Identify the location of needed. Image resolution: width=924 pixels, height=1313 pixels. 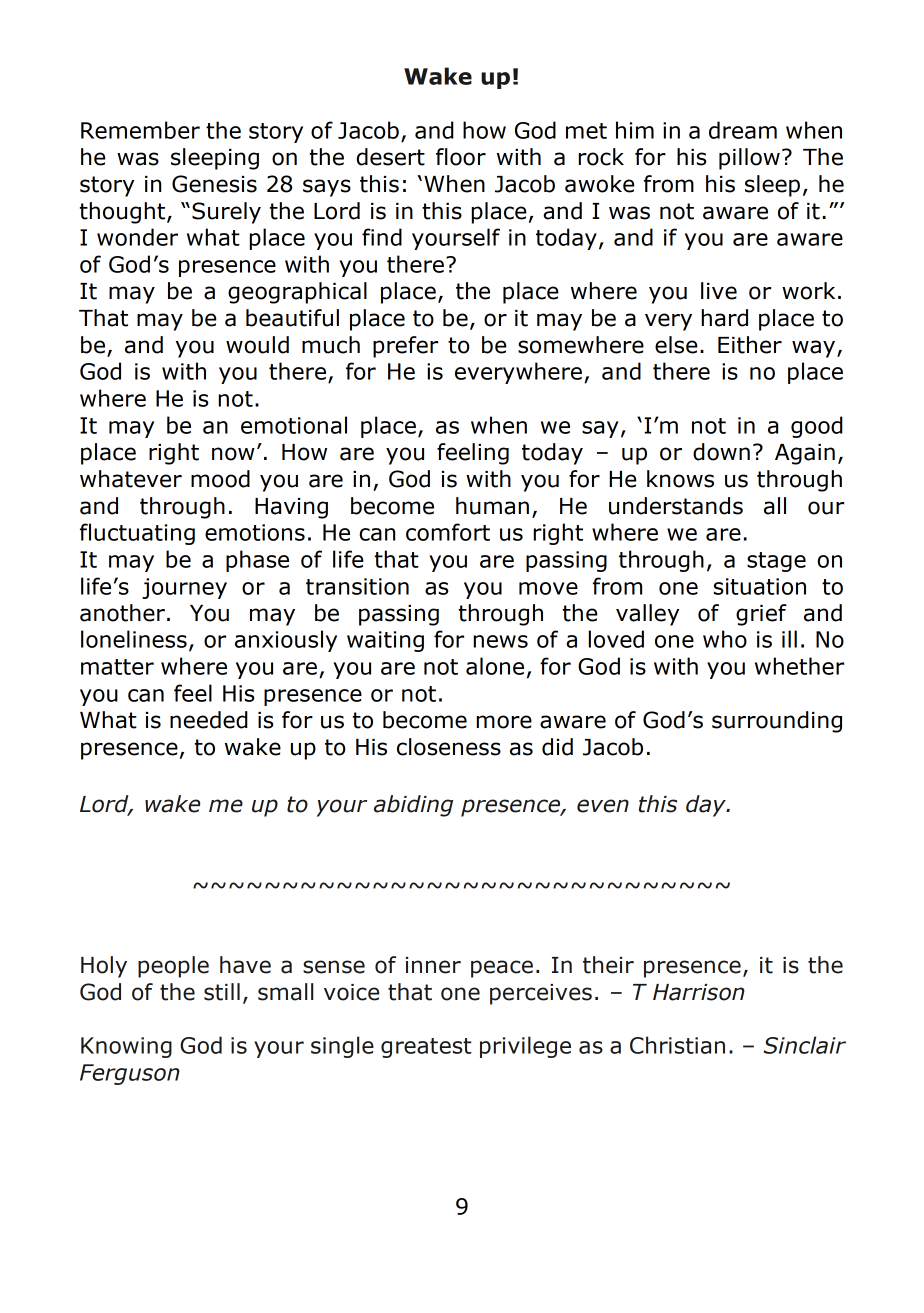
(209, 720).
